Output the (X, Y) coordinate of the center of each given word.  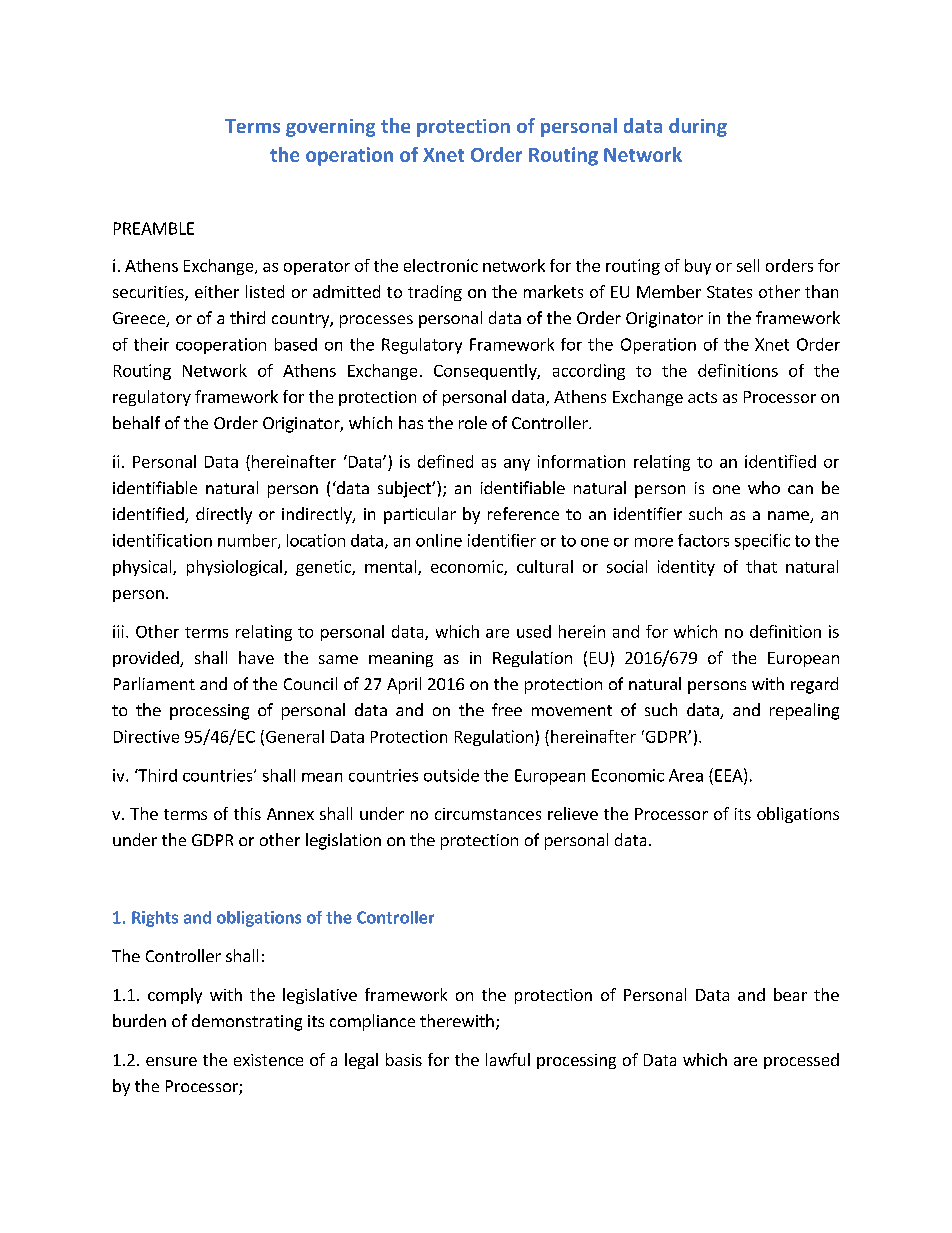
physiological (234, 568)
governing (330, 128)
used (534, 631)
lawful (508, 1059)
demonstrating (247, 1022)
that (761, 566)
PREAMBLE (154, 228)
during (698, 127)
